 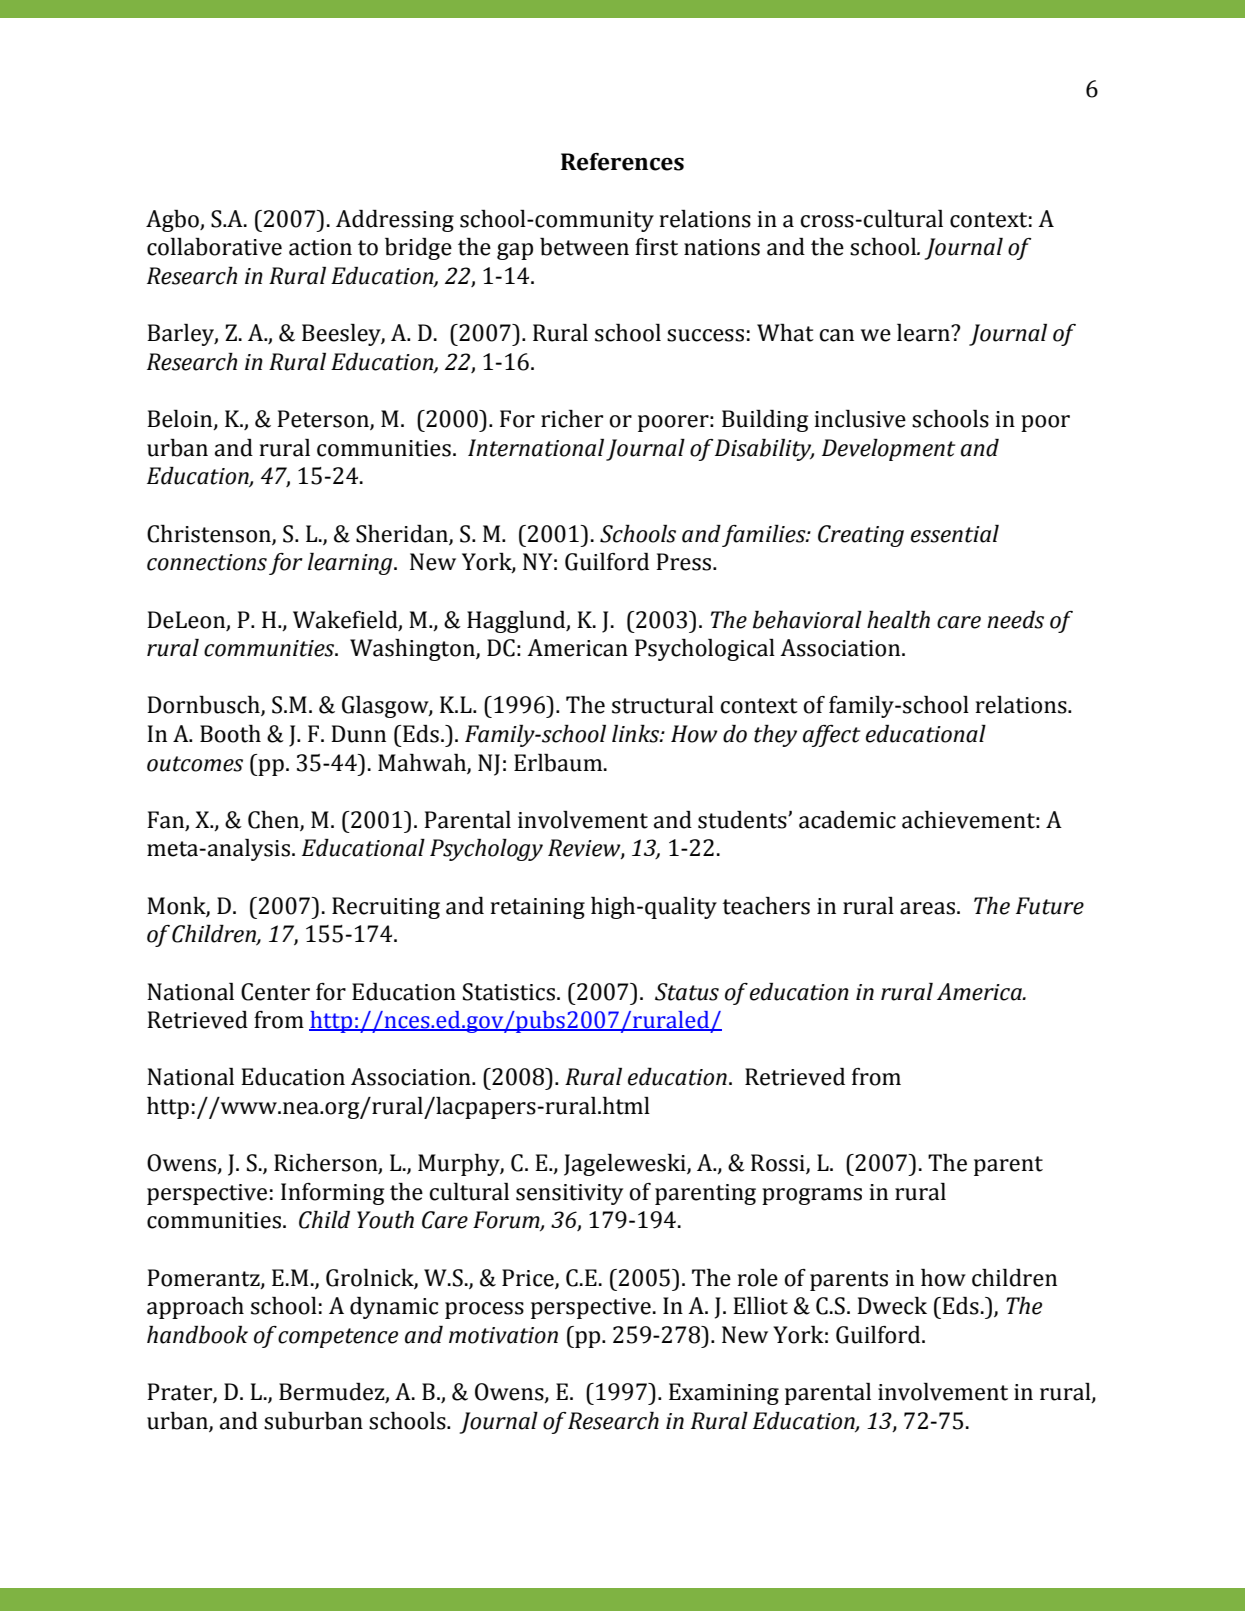 I want to click on Examining, so click(x=724, y=1394).
